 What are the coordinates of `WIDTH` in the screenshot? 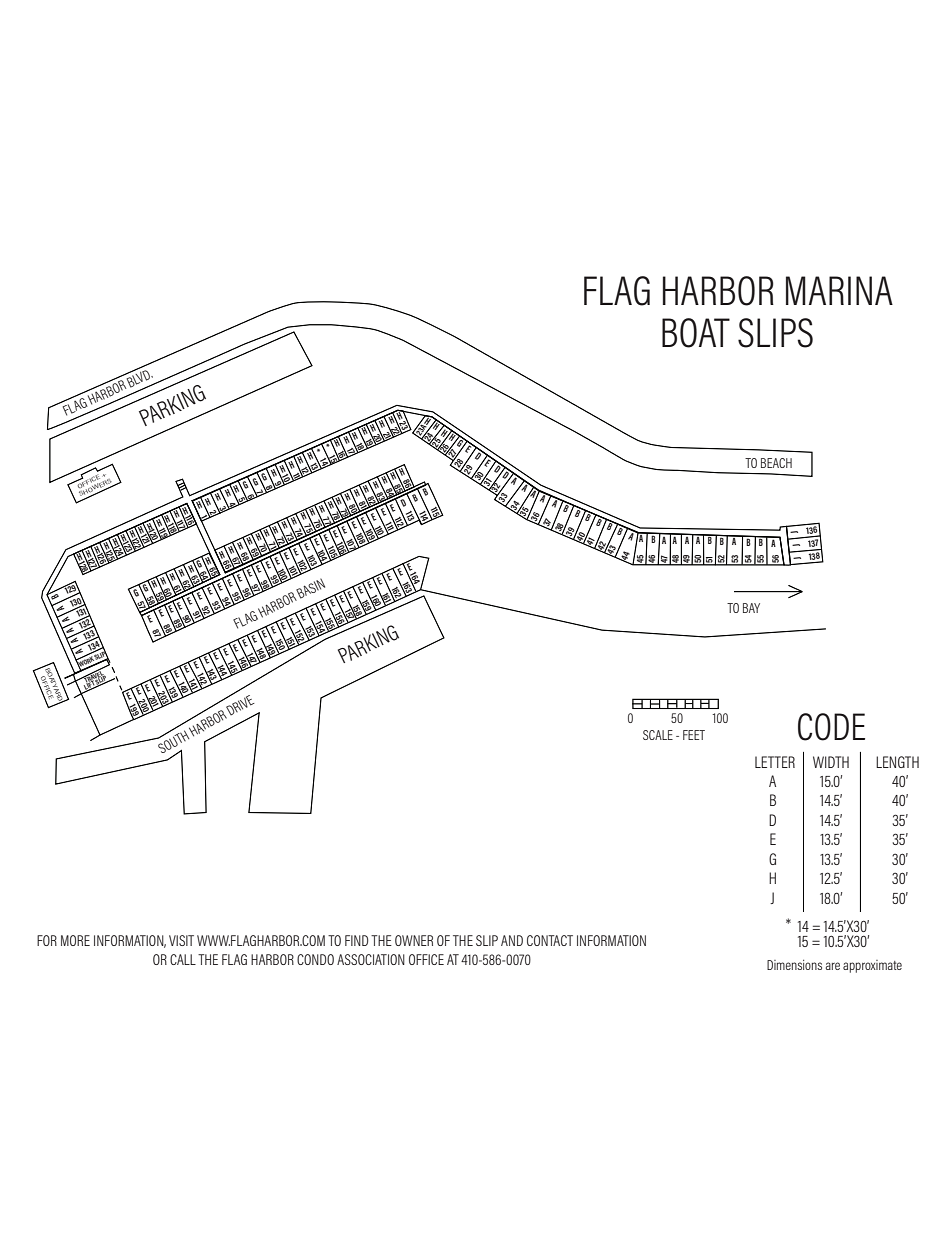 It's located at (831, 762).
